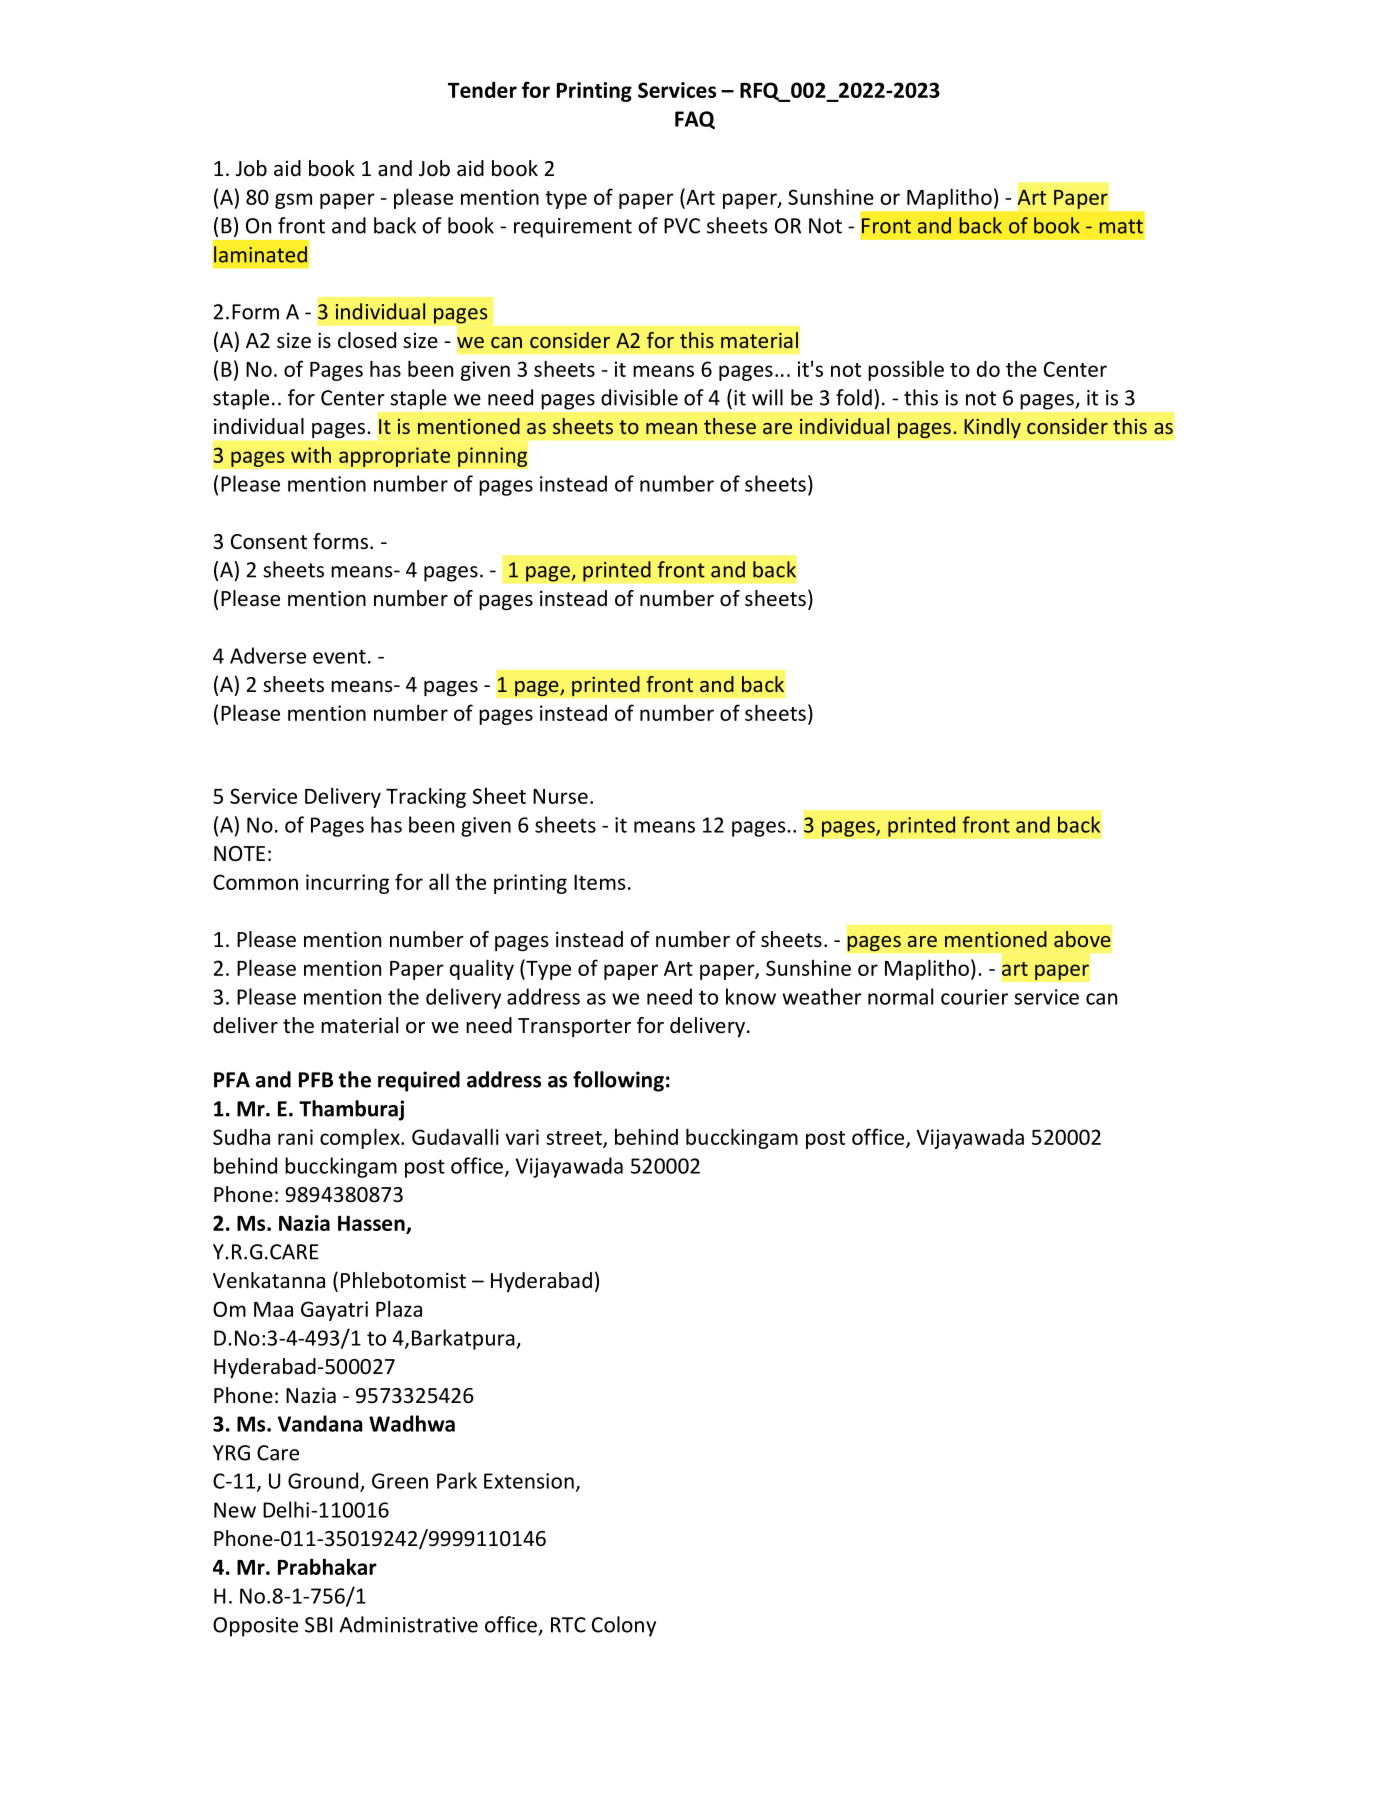 The image size is (1390, 1799). Describe the element at coordinates (293, 201) in the image. I see `gsm` at that location.
